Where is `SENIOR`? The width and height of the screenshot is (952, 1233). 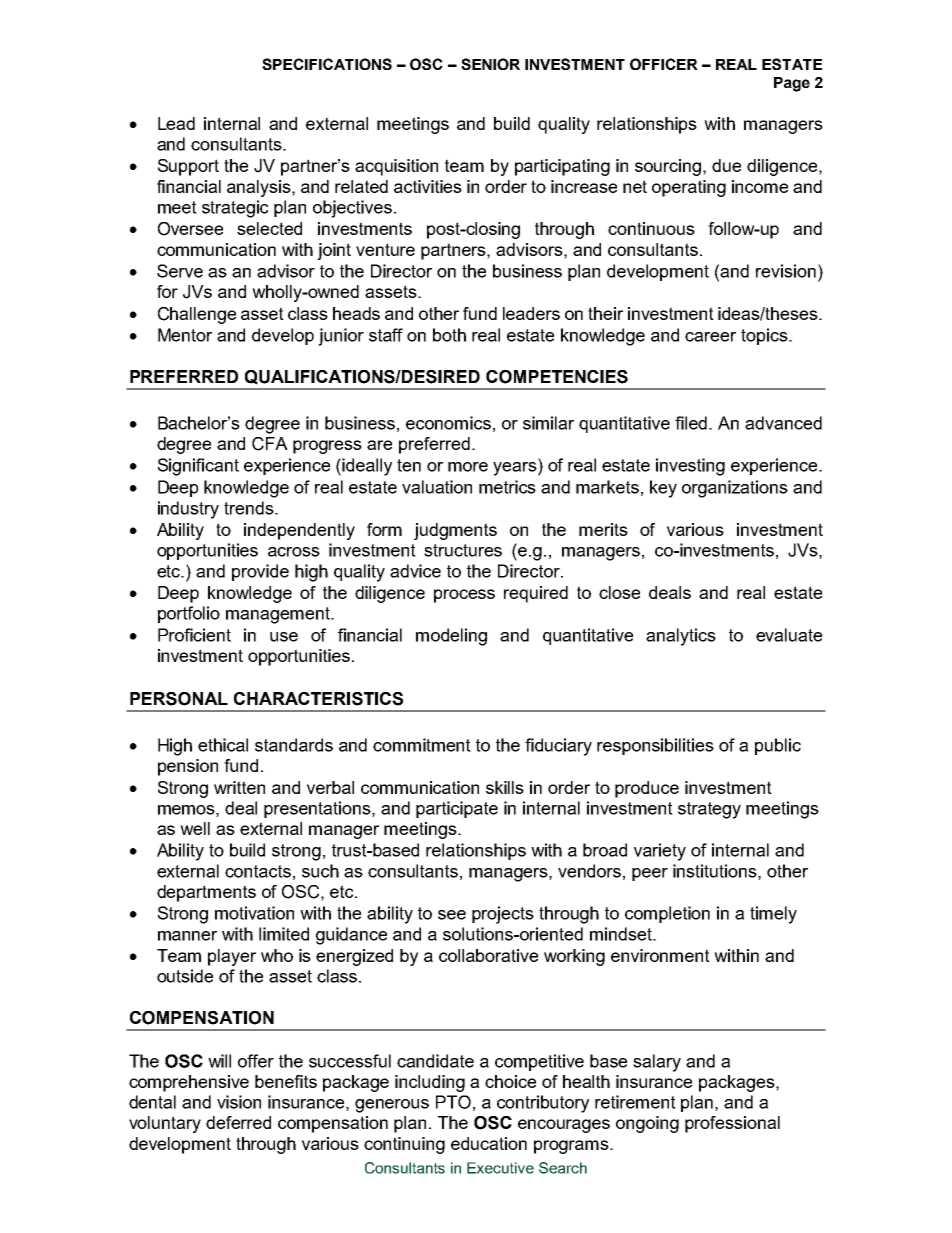 SENIOR is located at coordinates (490, 64).
